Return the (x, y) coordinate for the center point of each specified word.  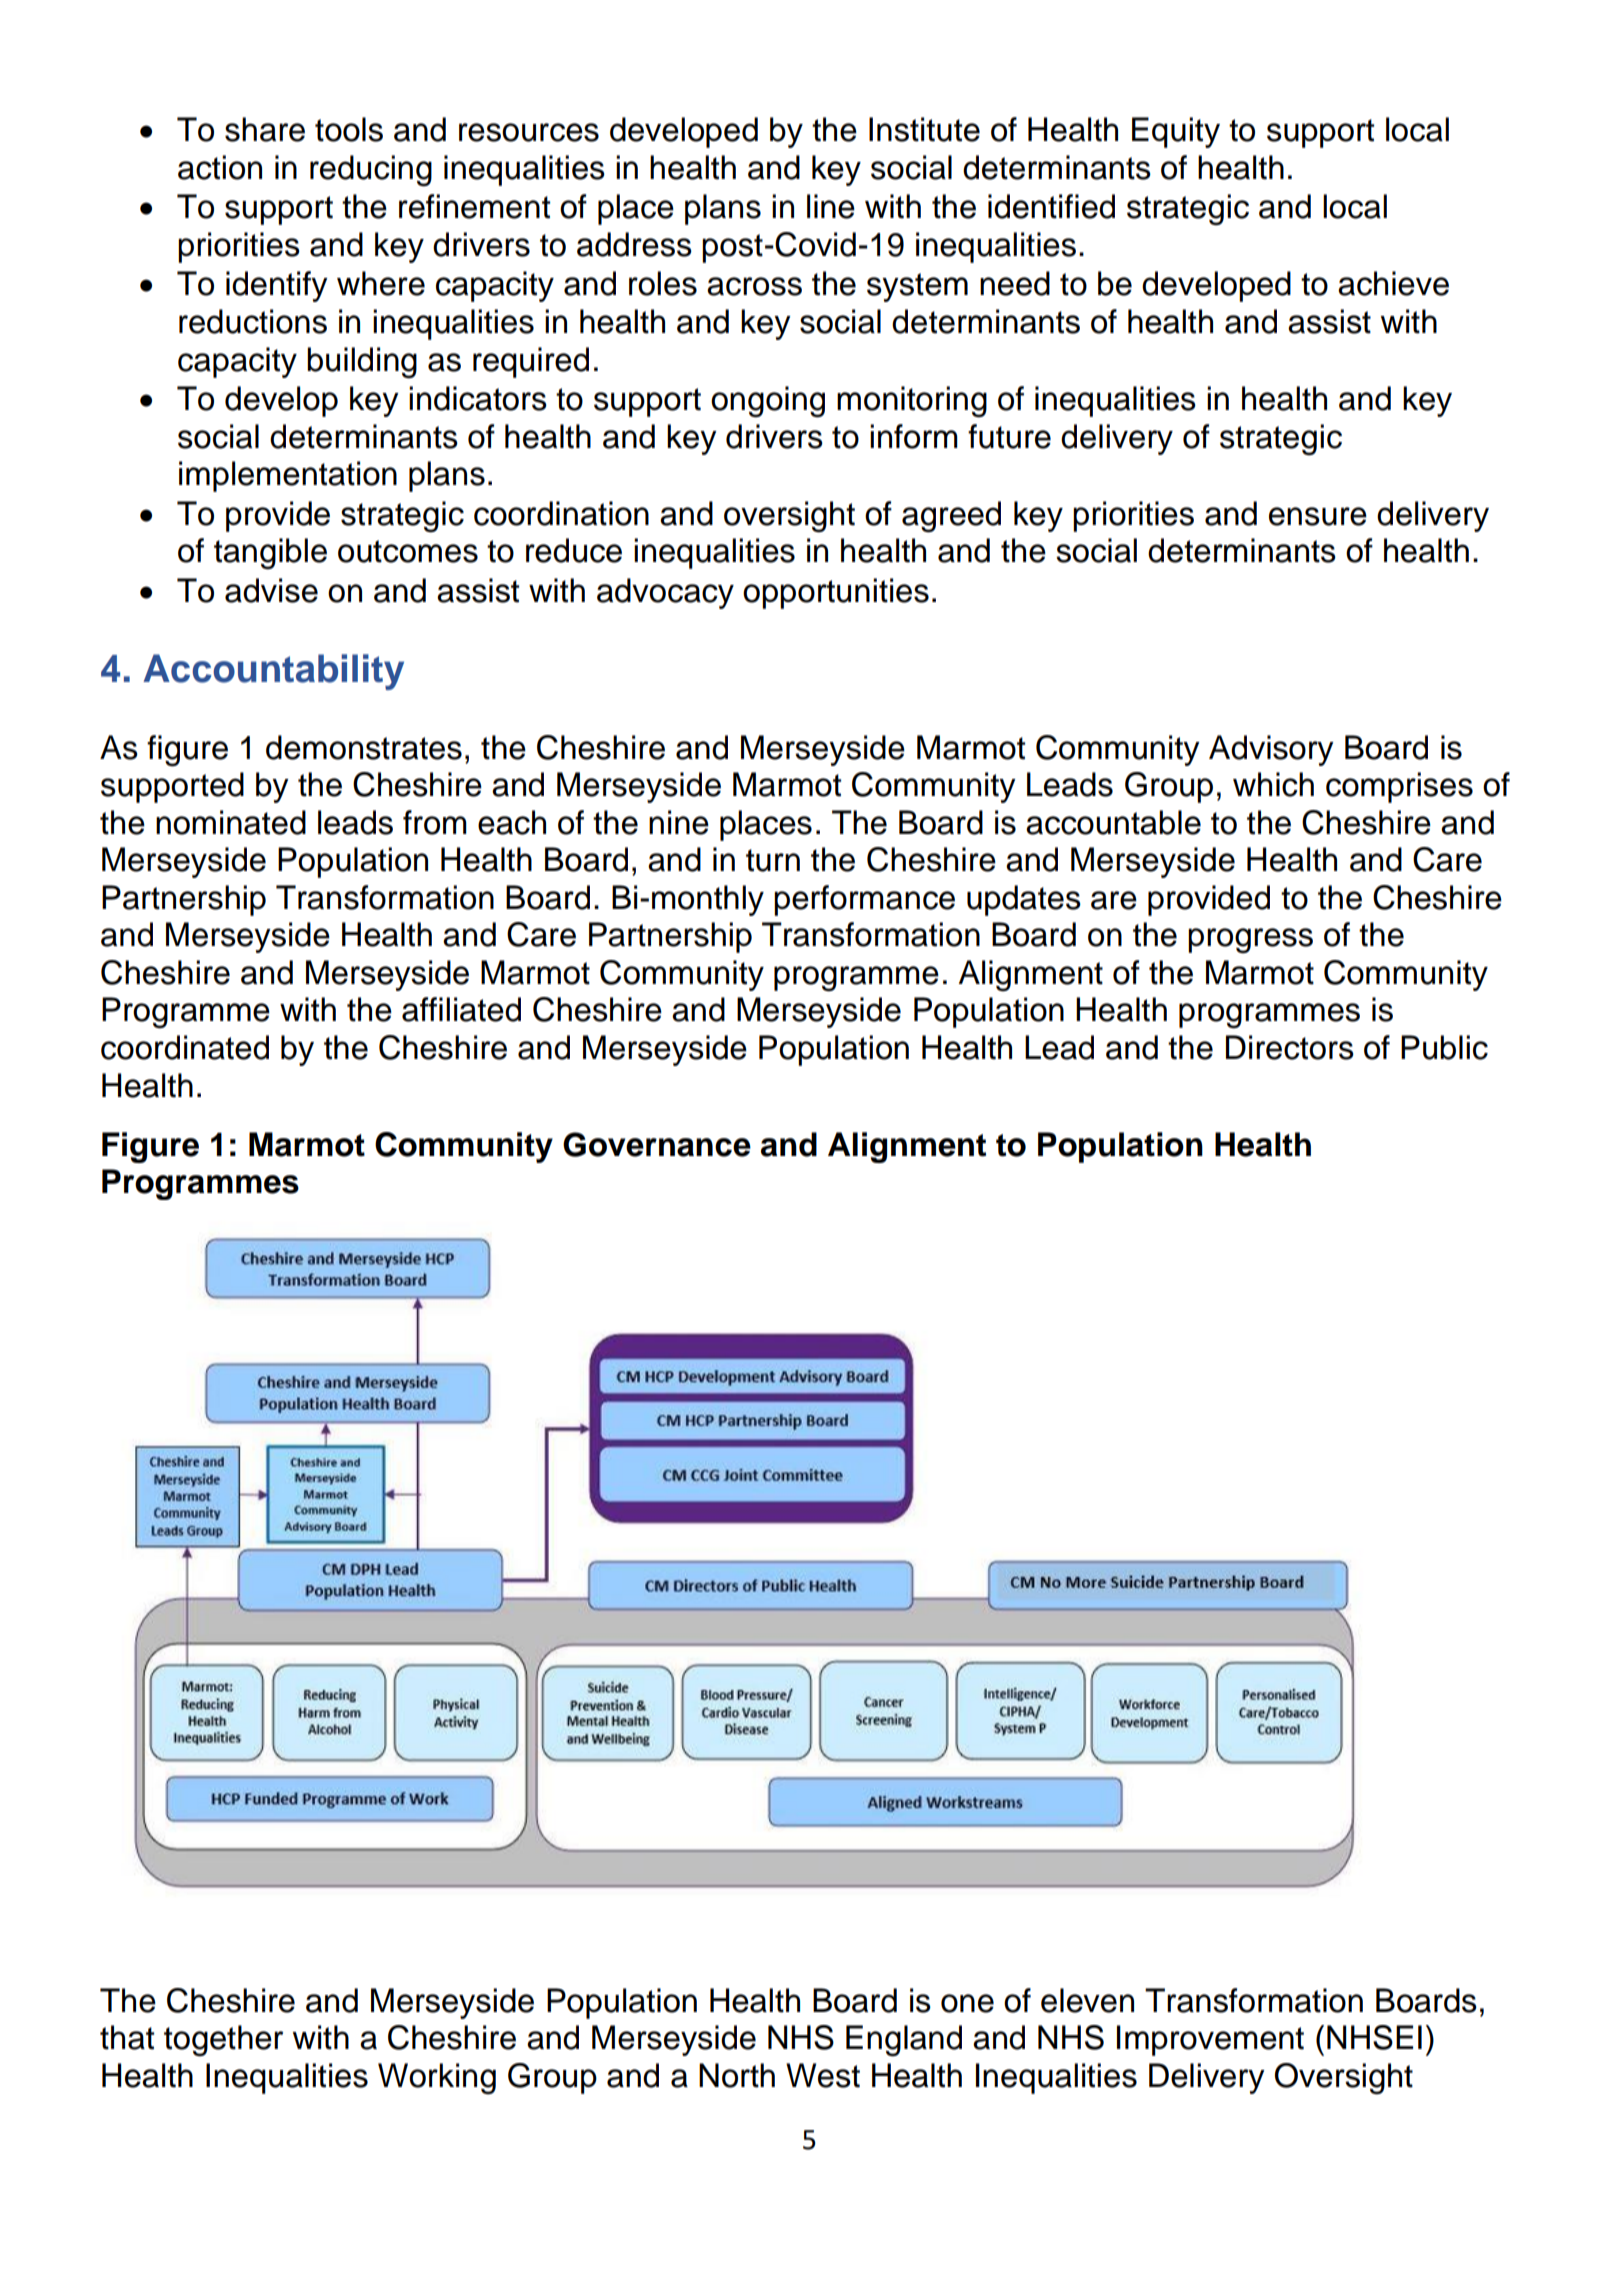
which (1273, 784)
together (223, 2041)
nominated (231, 822)
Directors (1290, 1047)
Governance (657, 1144)
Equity (1176, 132)
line (831, 206)
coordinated (185, 1047)
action (220, 167)
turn (773, 860)
